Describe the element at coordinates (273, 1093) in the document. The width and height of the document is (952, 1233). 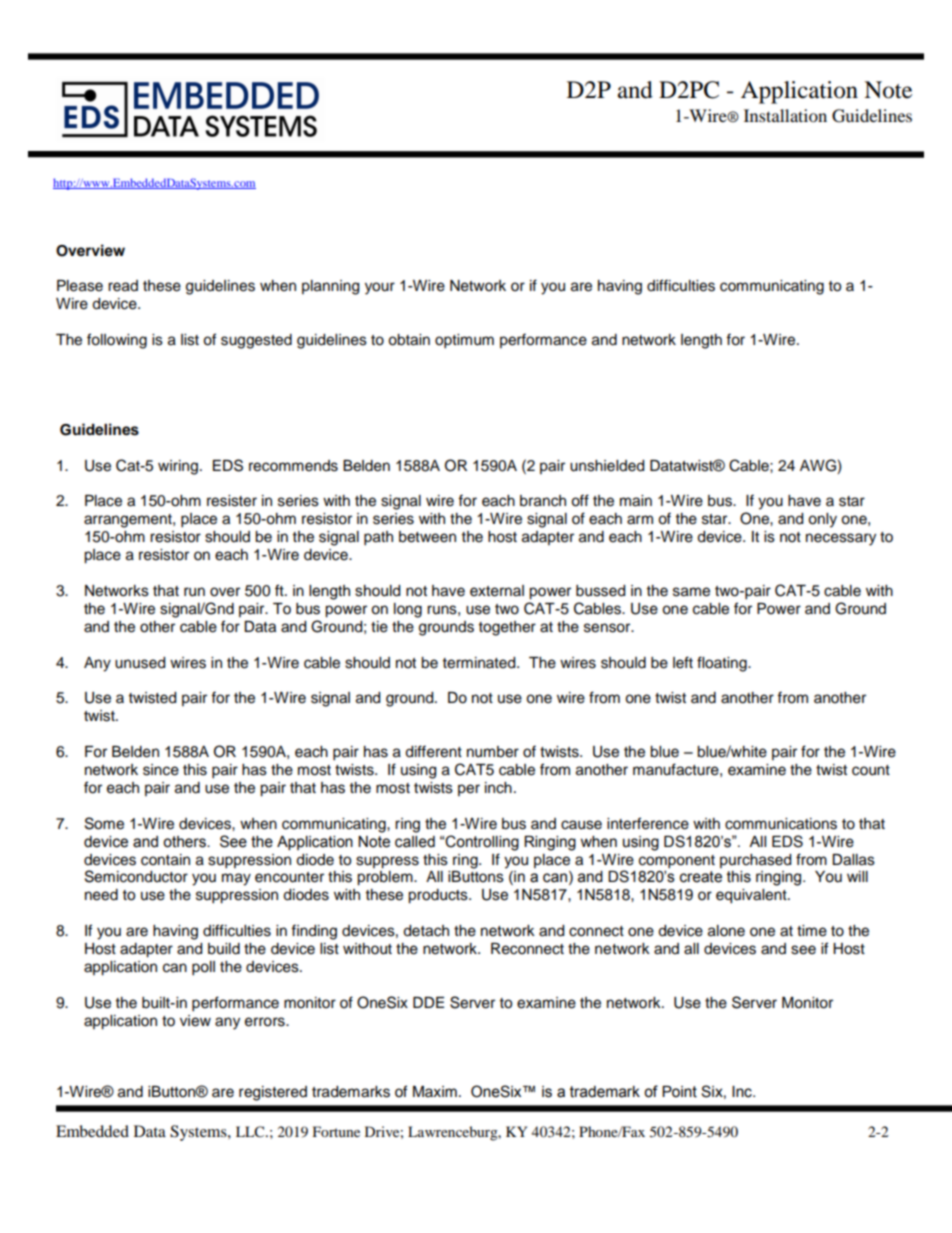
I see `registered` at that location.
